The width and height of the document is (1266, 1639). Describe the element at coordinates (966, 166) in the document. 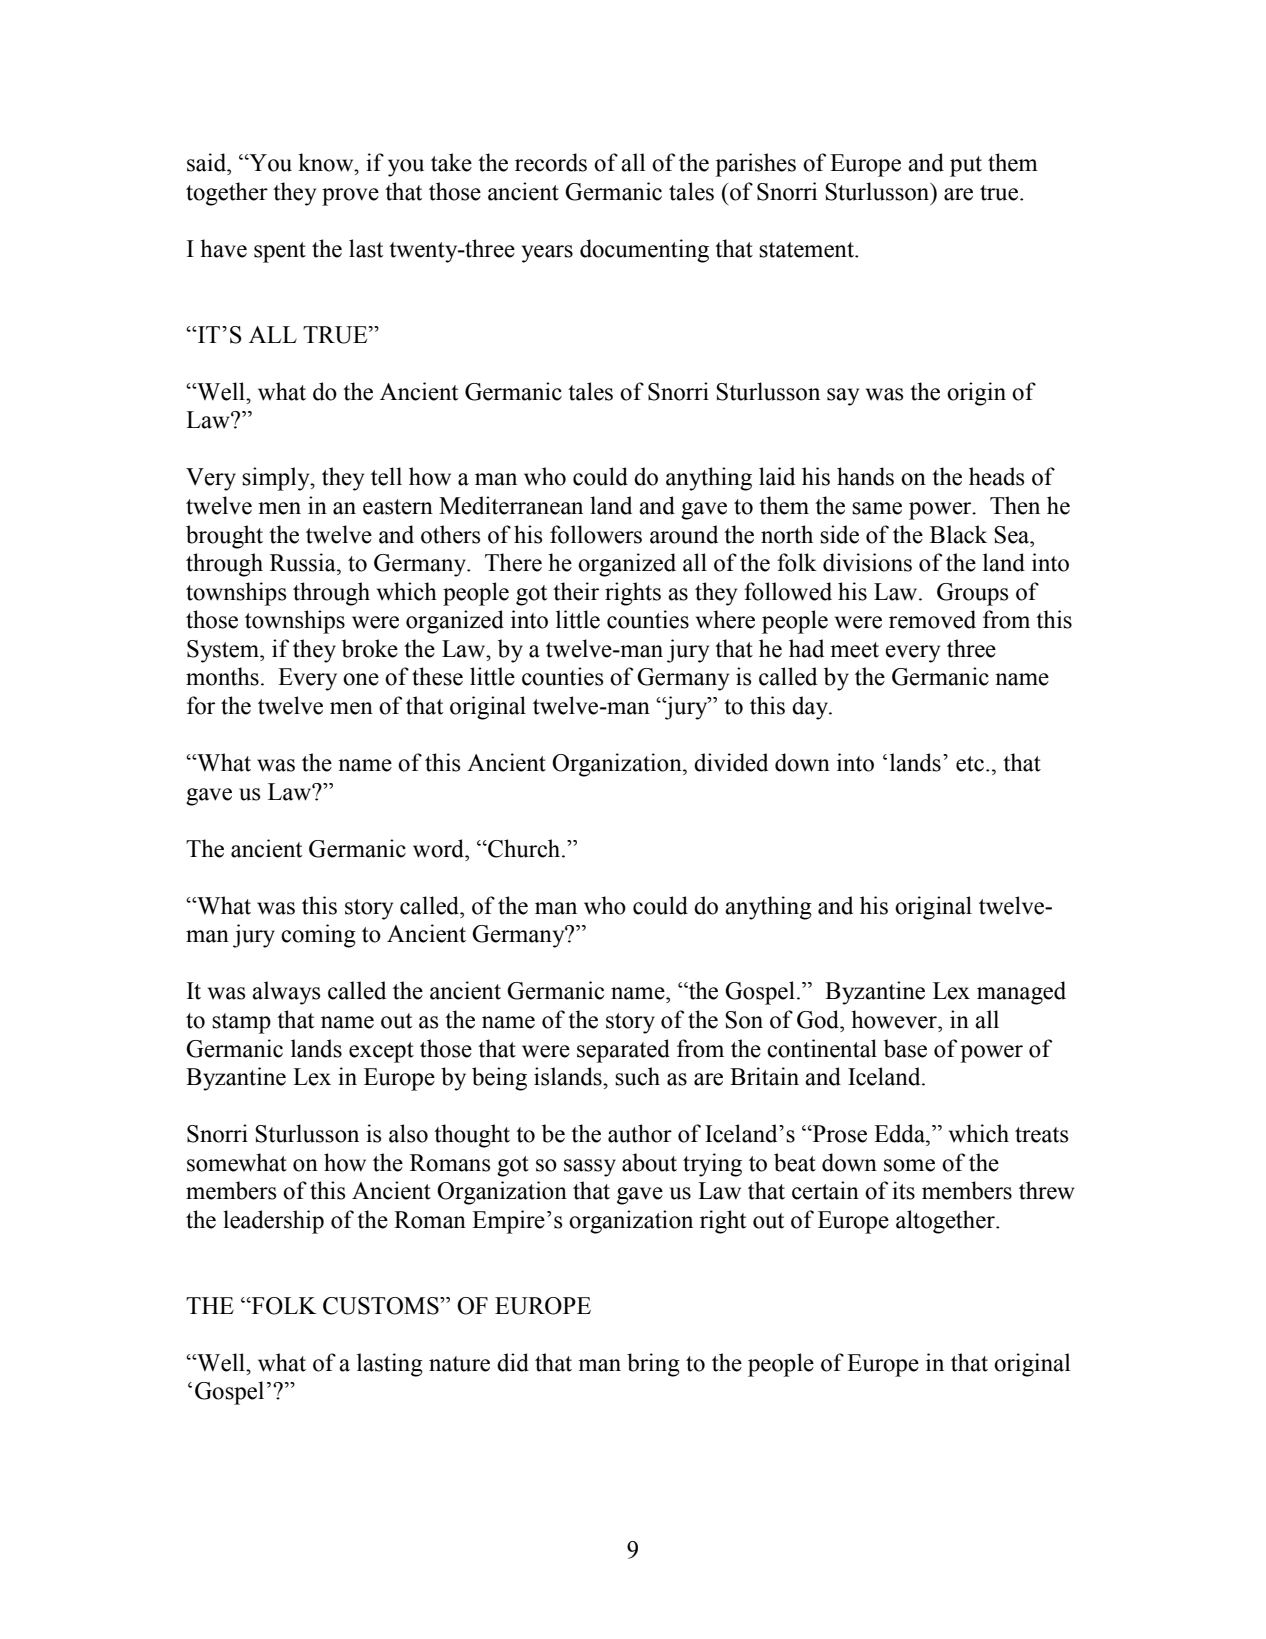

I see `put` at that location.
